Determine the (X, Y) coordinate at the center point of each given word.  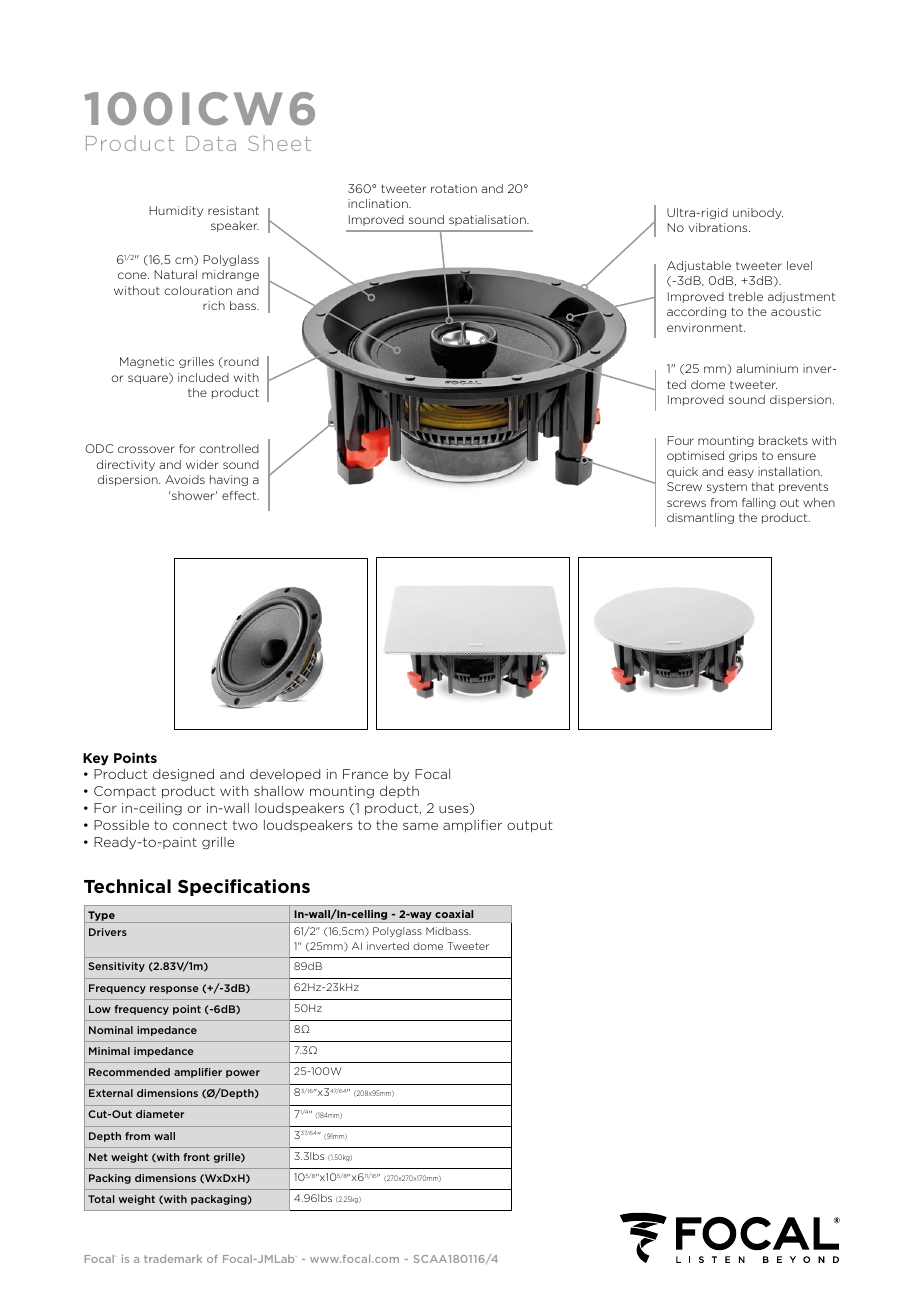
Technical (127, 886)
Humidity (176, 211)
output (530, 826)
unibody (758, 213)
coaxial (454, 914)
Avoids (185, 479)
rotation (454, 188)
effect (240, 495)
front (196, 1157)
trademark (173, 1258)
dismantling (700, 518)
